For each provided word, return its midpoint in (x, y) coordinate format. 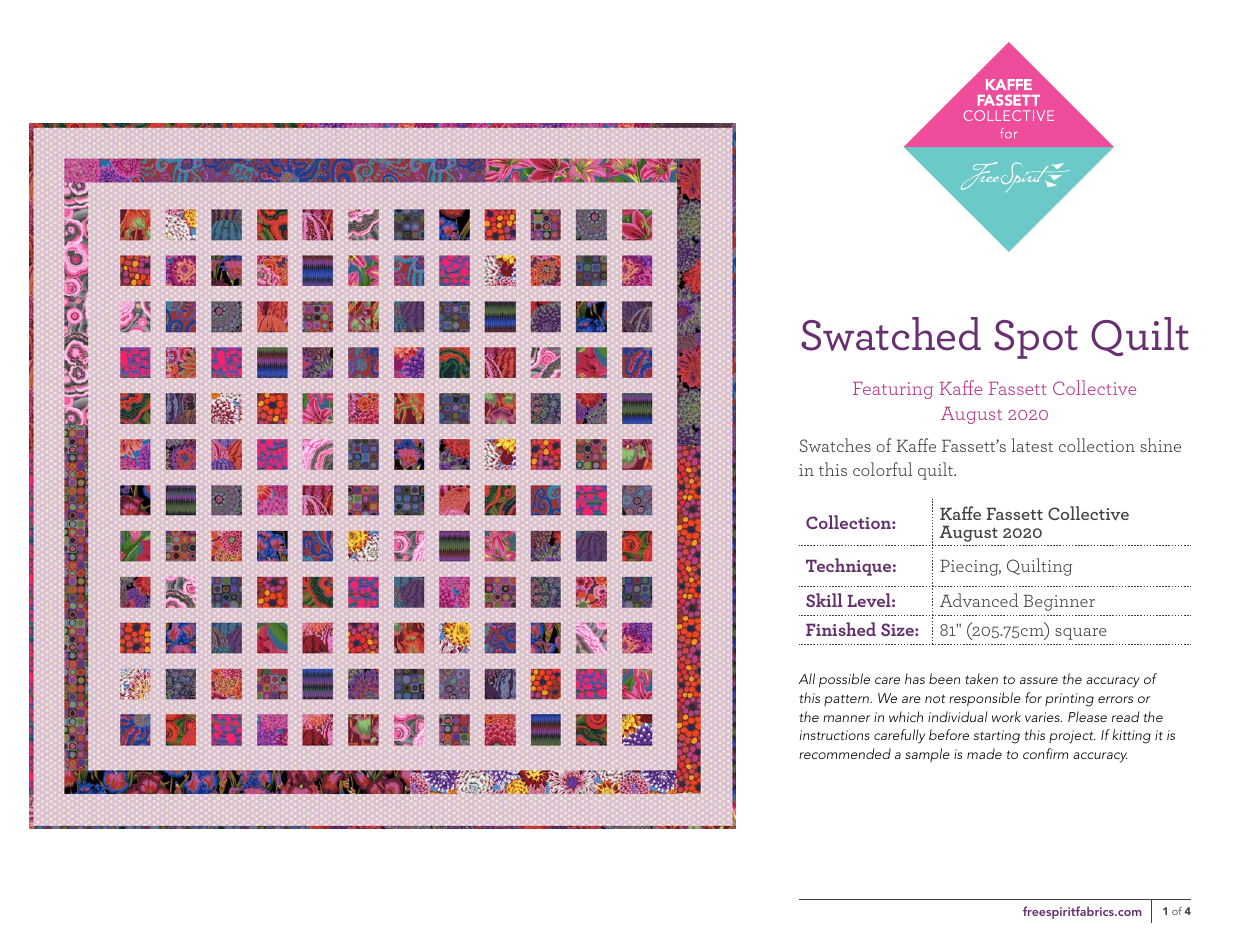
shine (1160, 445)
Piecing (970, 567)
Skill (824, 600)
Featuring (893, 390)
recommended (845, 753)
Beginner (1059, 602)
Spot (1036, 339)
